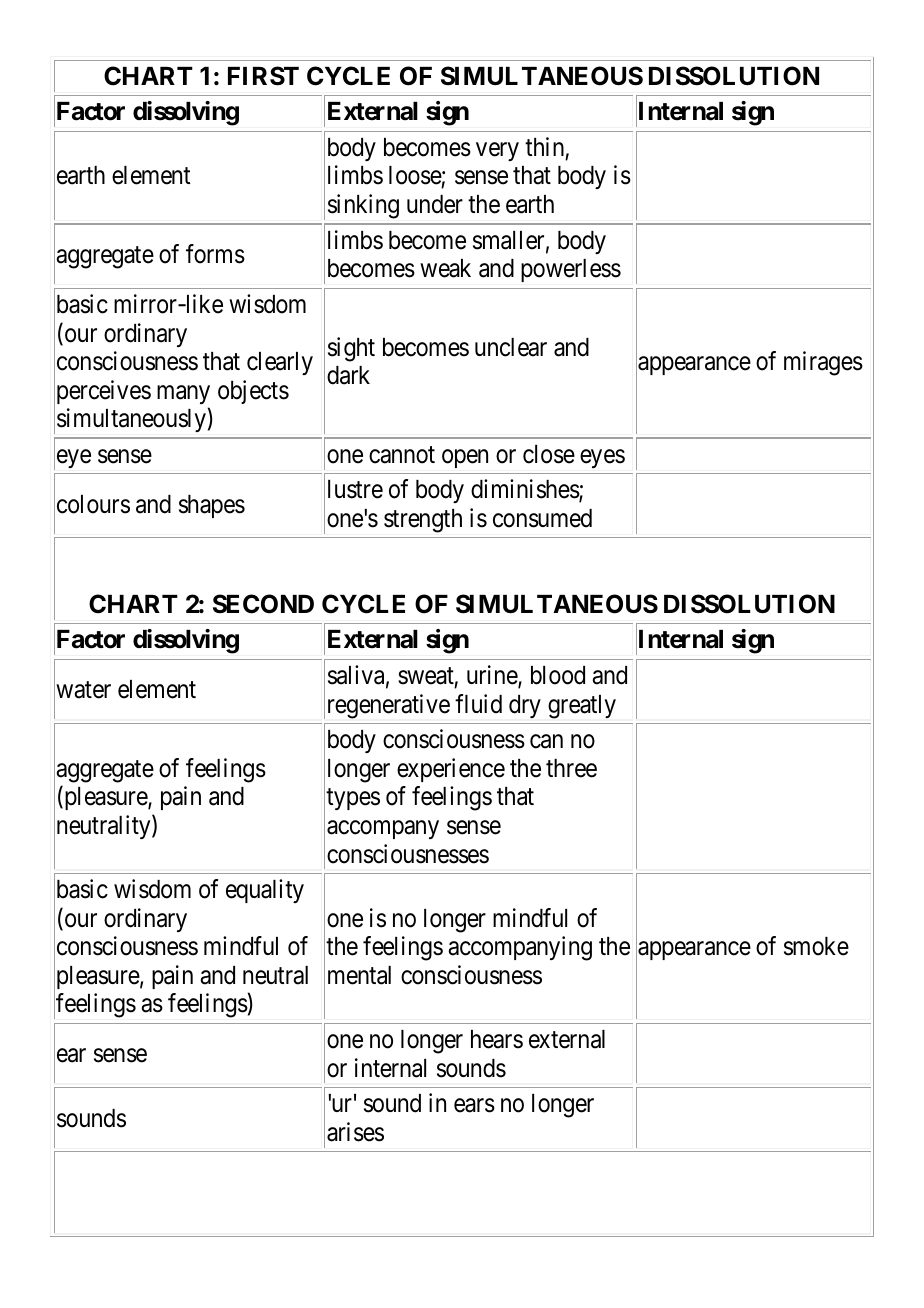 The height and width of the screenshot is (1308, 924). Describe the element at coordinates (265, 891) in the screenshot. I see `equality` at that location.
